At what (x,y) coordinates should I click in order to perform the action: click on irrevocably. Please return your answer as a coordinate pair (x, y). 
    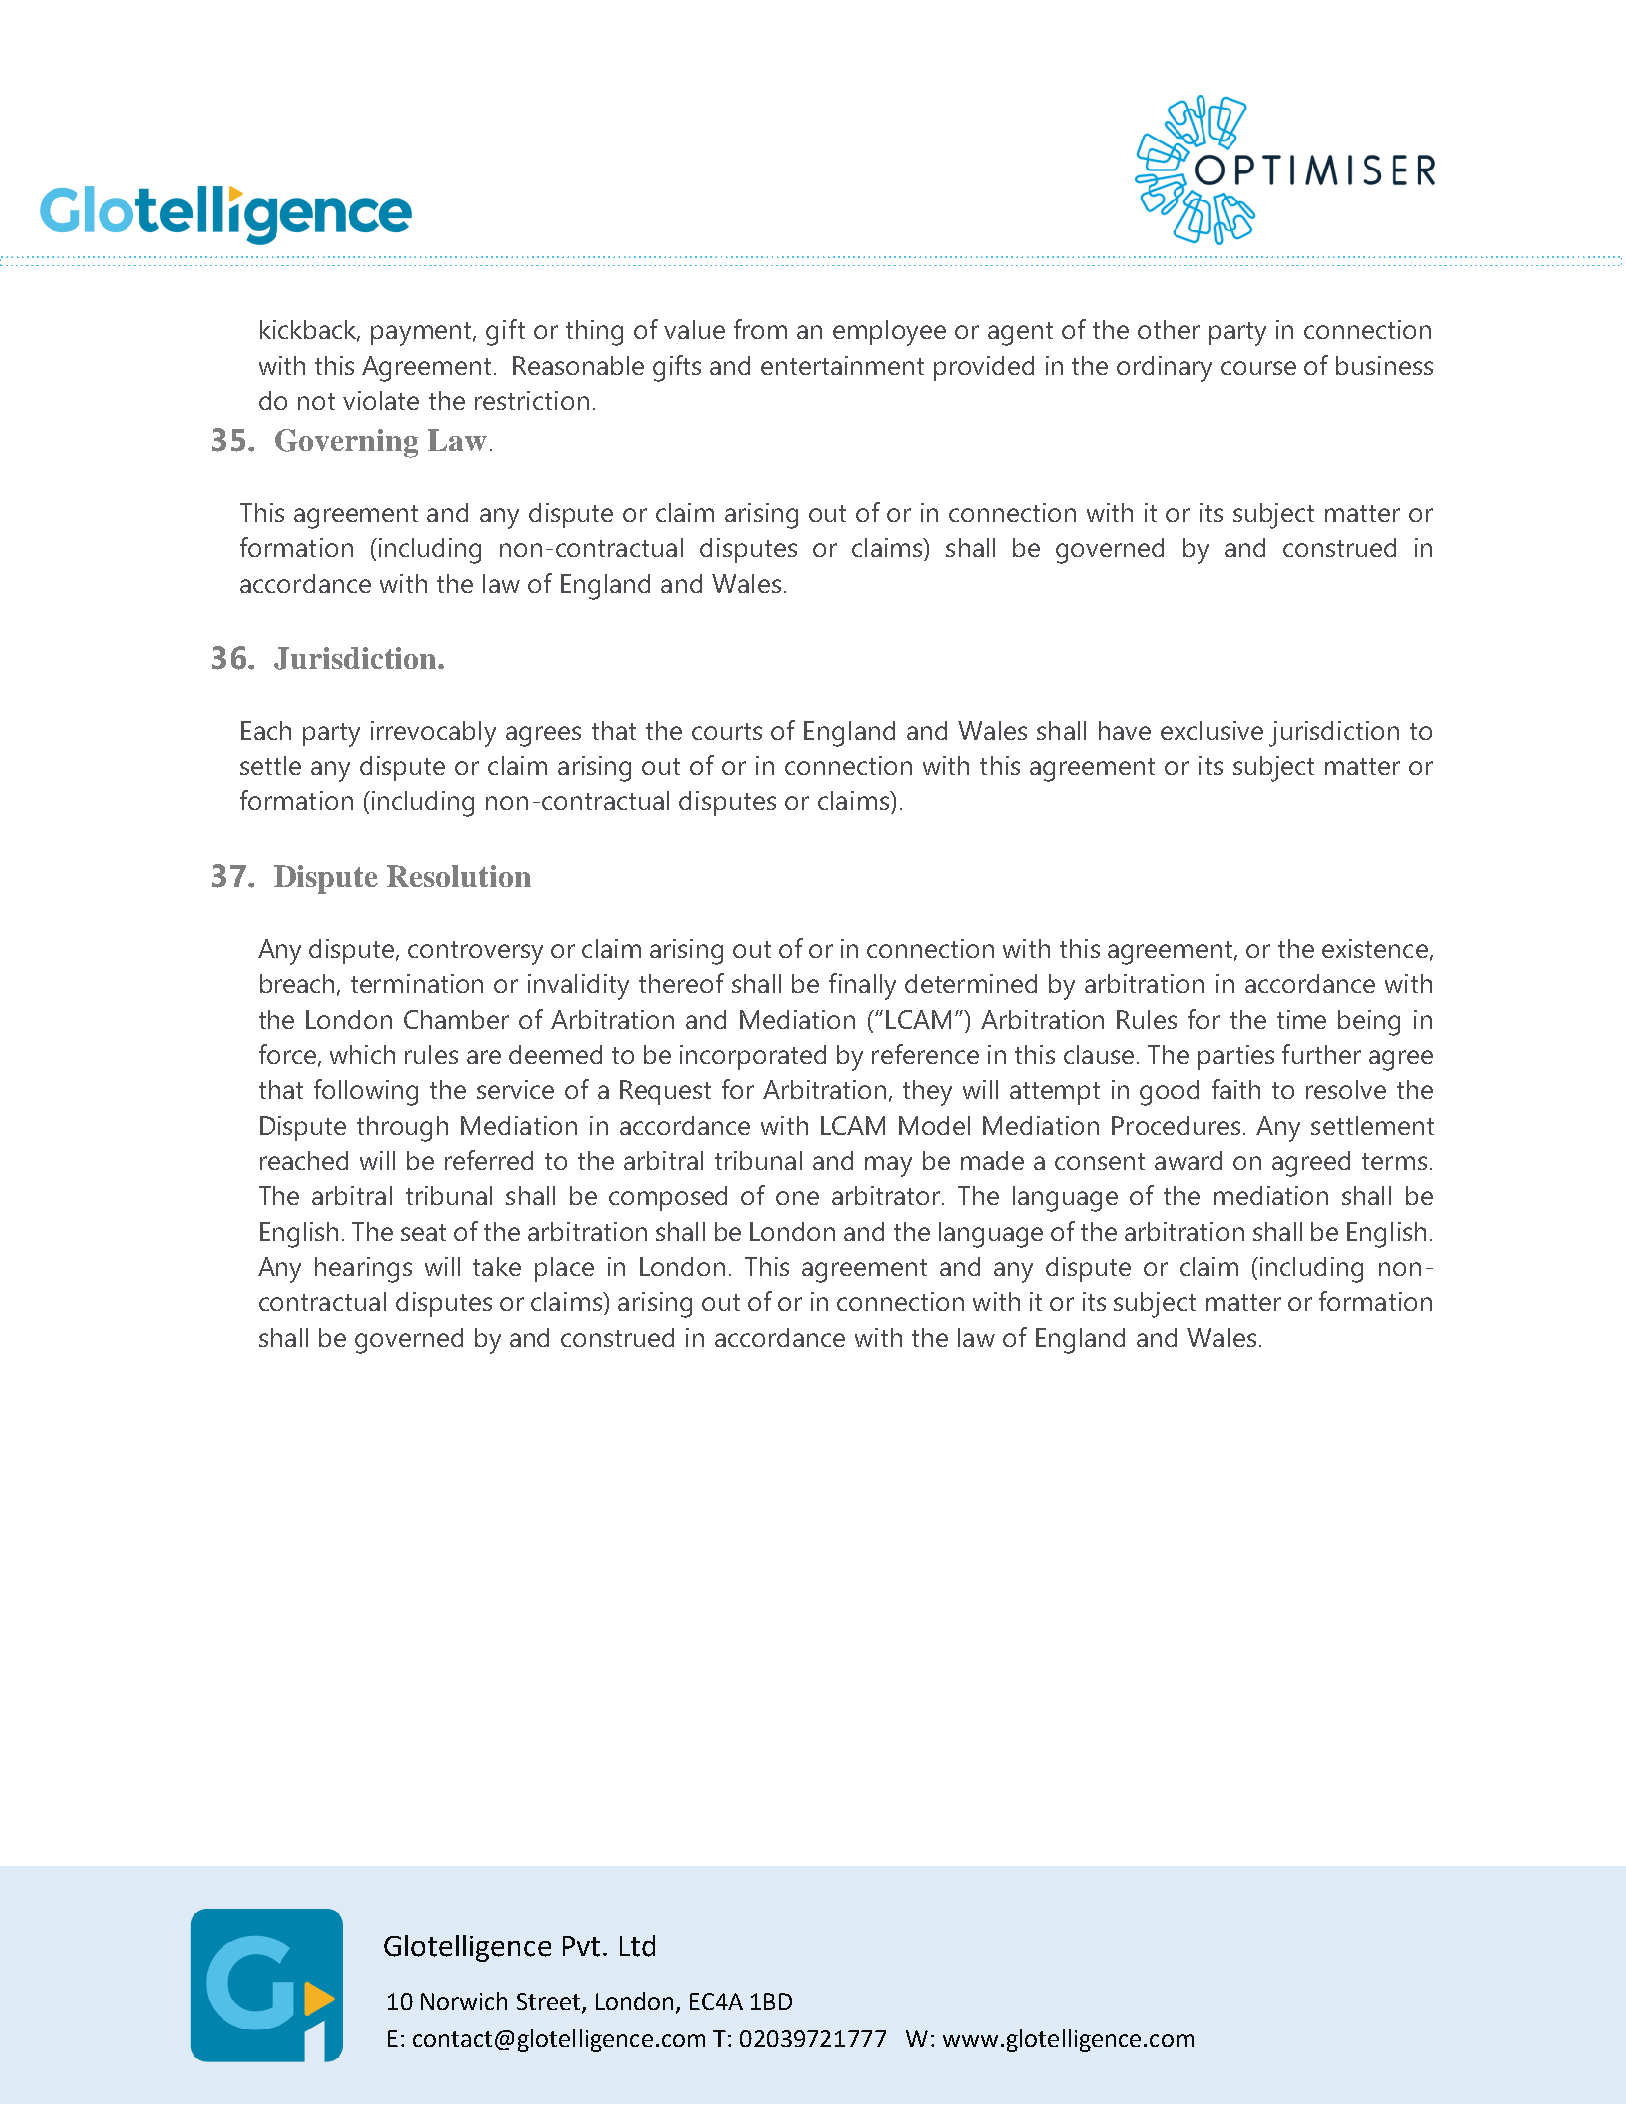
    Looking at the image, I should click on (433, 734).
